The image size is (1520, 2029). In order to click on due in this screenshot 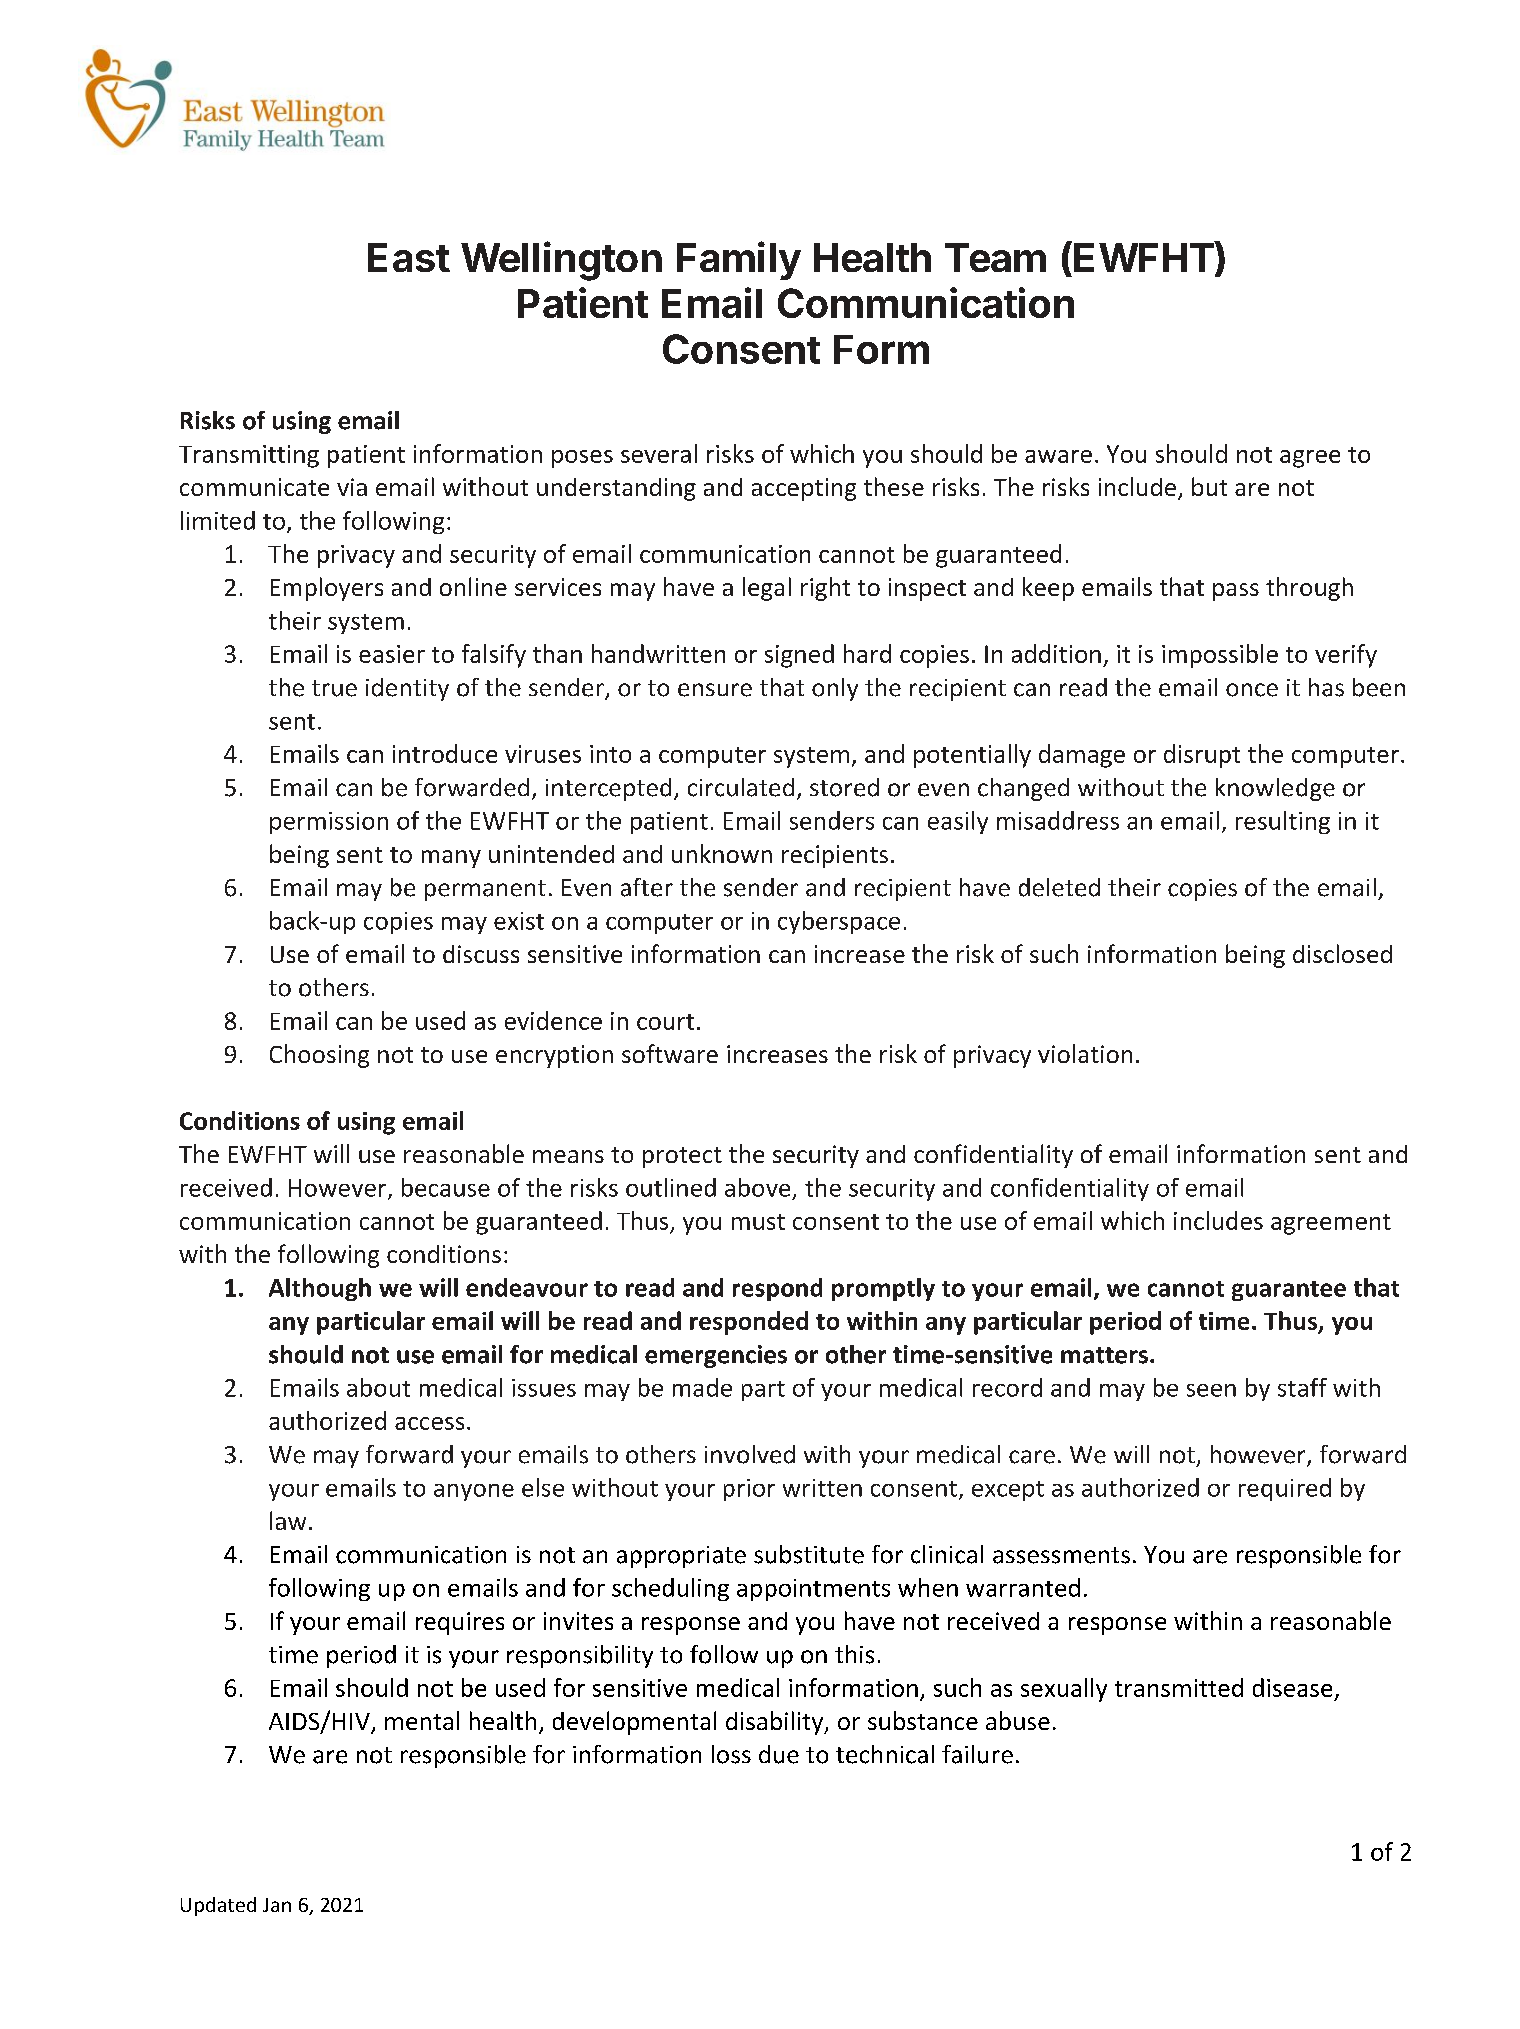, I will do `click(779, 1754)`.
